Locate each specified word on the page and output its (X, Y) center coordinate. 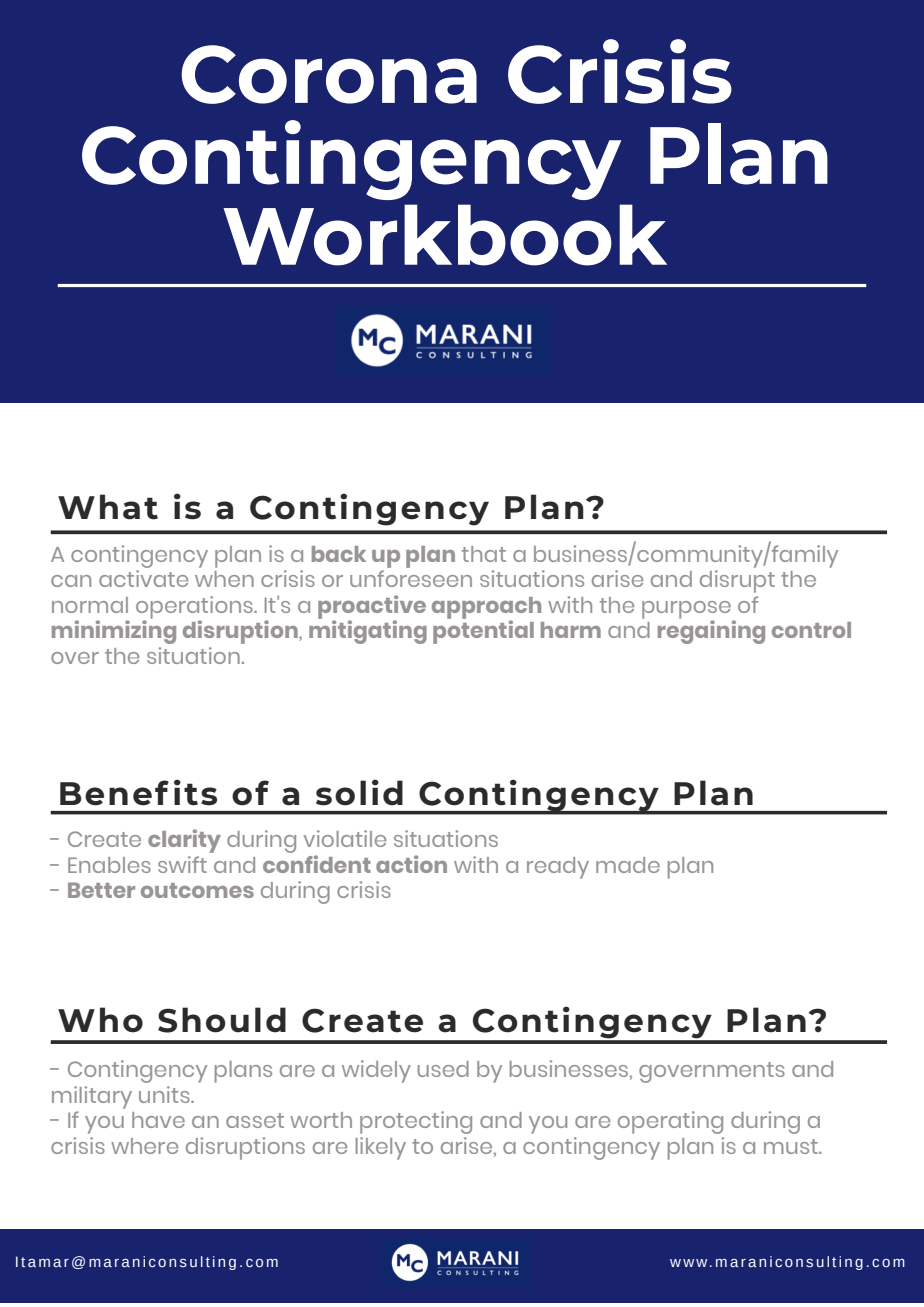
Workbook (445, 235)
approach (486, 609)
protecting (416, 1122)
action (411, 864)
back (339, 554)
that (484, 554)
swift (182, 864)
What (108, 507)
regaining (711, 631)
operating (670, 1122)
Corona (329, 74)
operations (195, 608)
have (158, 1120)
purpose (686, 611)
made (628, 865)
